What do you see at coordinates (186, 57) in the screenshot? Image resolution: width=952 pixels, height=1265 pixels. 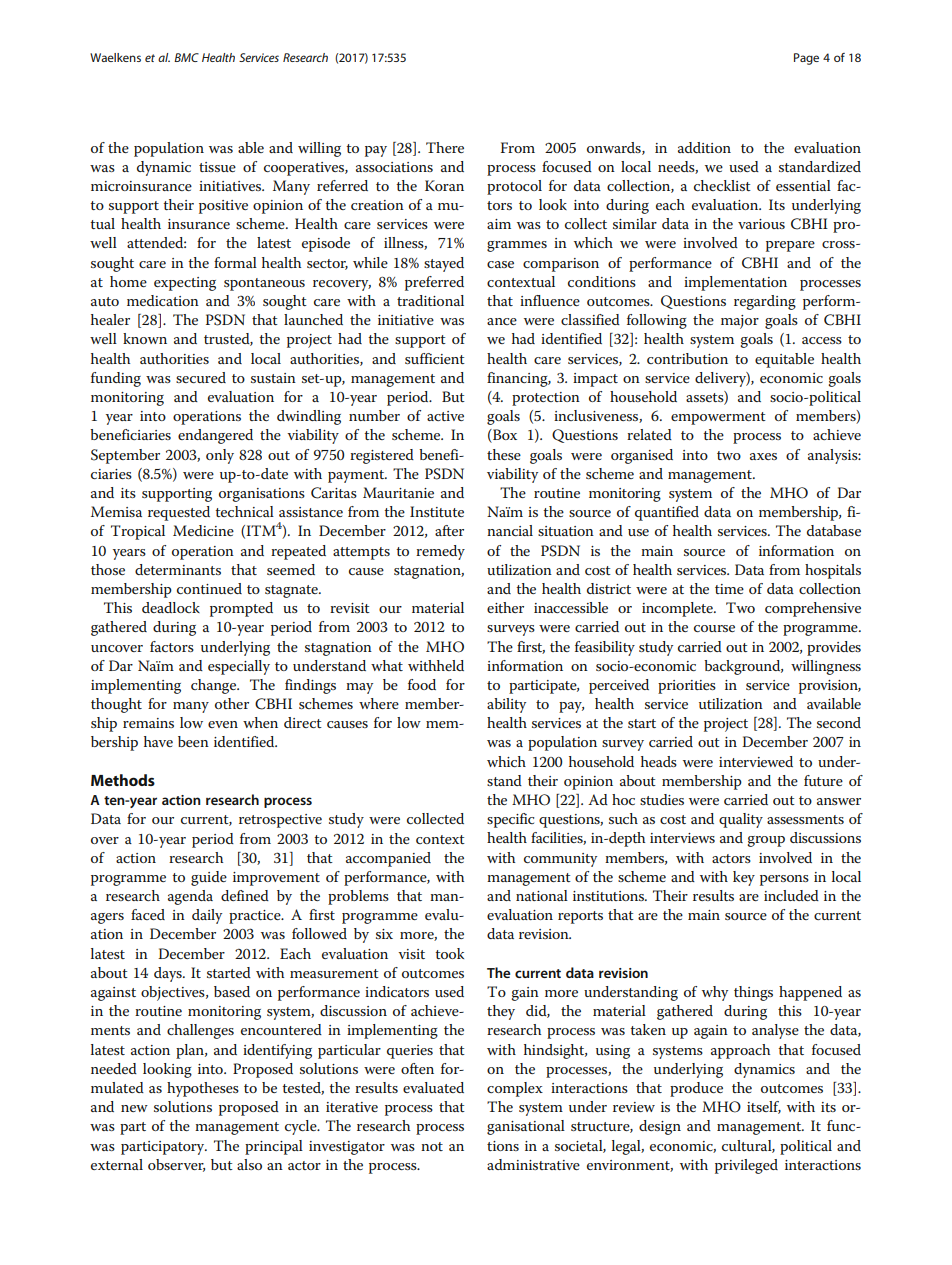 I see `BMC` at bounding box center [186, 57].
